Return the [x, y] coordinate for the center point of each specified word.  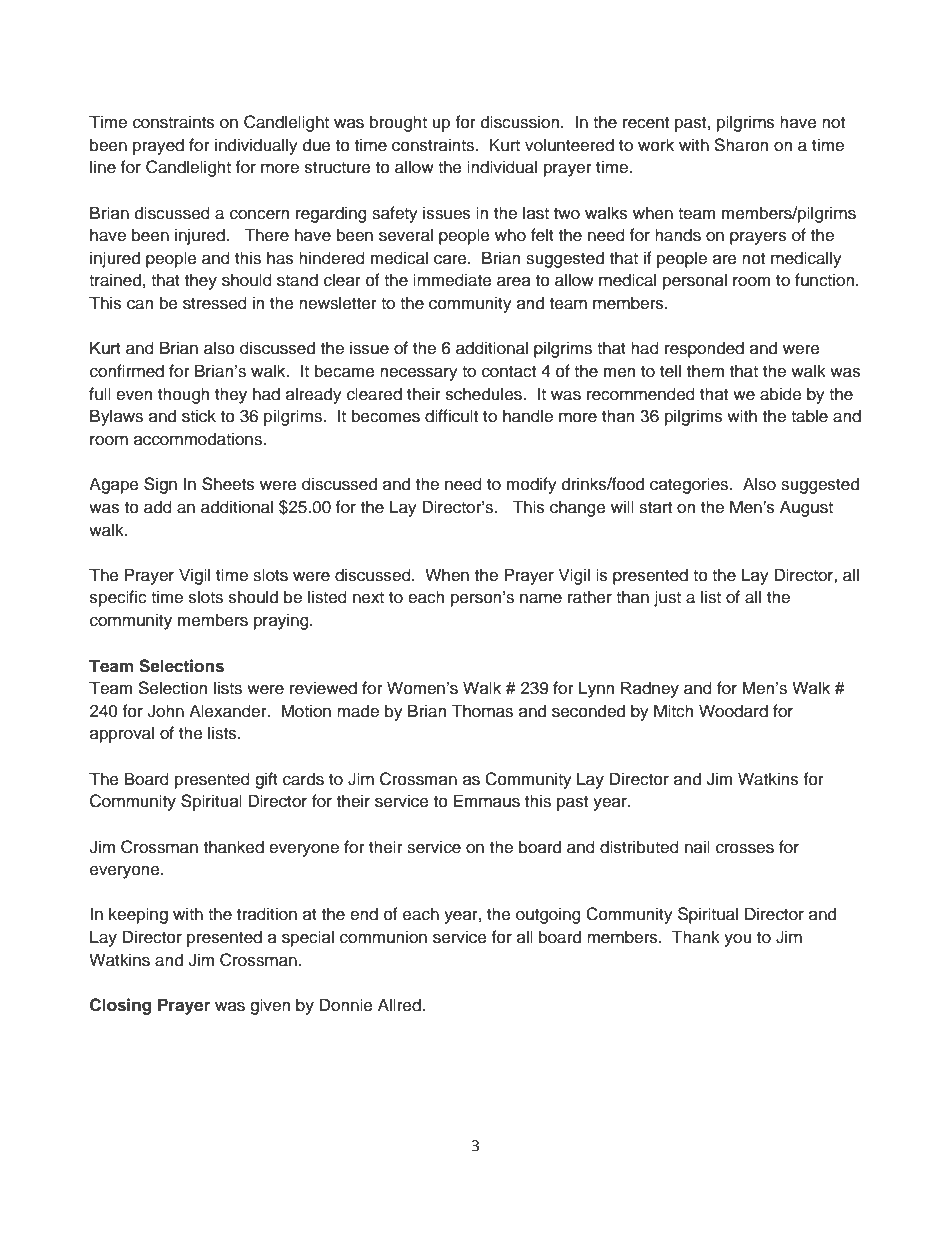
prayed [158, 146]
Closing [121, 1006]
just [667, 598]
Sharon [741, 145]
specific [118, 598]
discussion [521, 122]
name [541, 598]
